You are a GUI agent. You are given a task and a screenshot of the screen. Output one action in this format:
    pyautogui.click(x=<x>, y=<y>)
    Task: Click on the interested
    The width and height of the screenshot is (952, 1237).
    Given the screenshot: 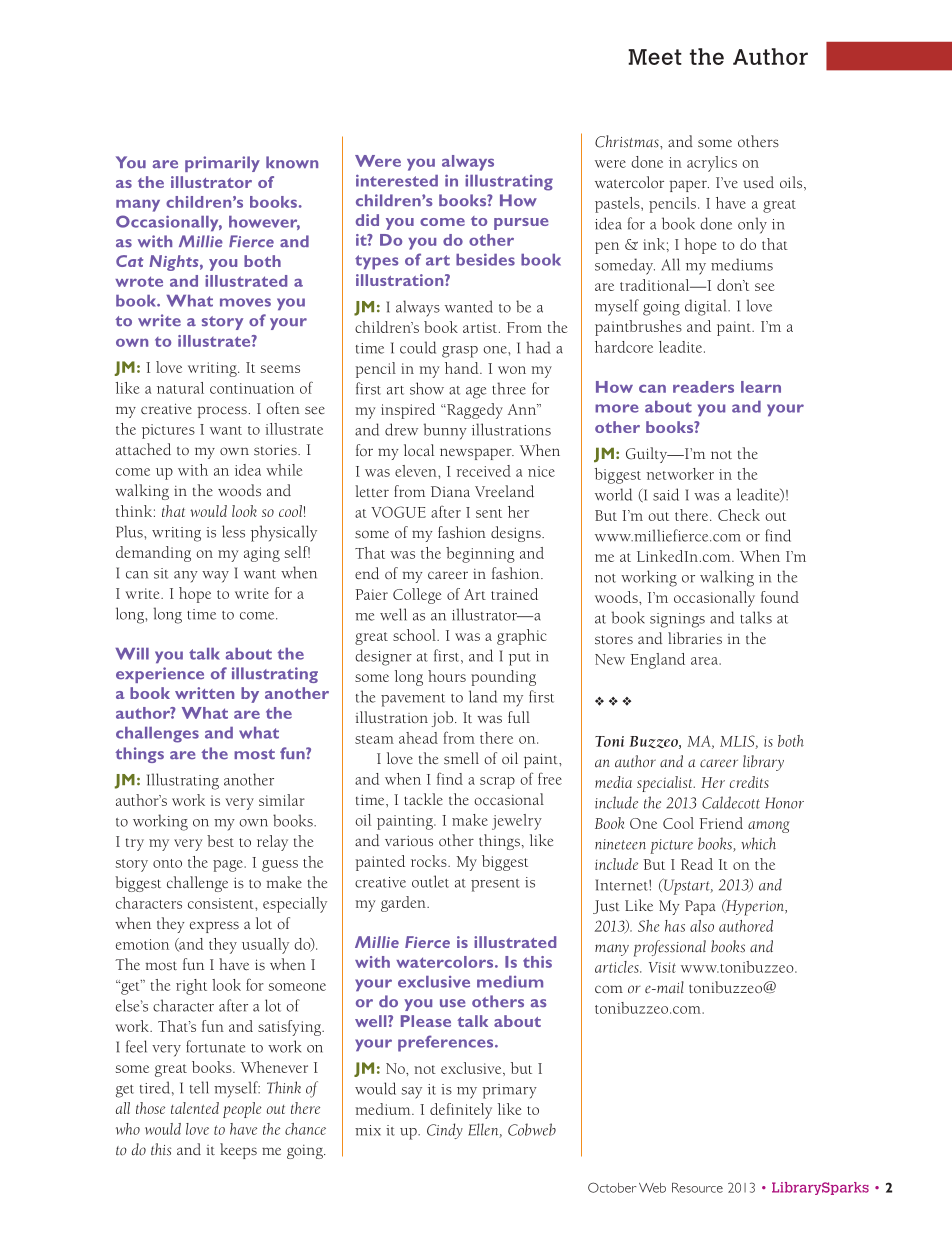 What is the action you would take?
    pyautogui.click(x=397, y=180)
